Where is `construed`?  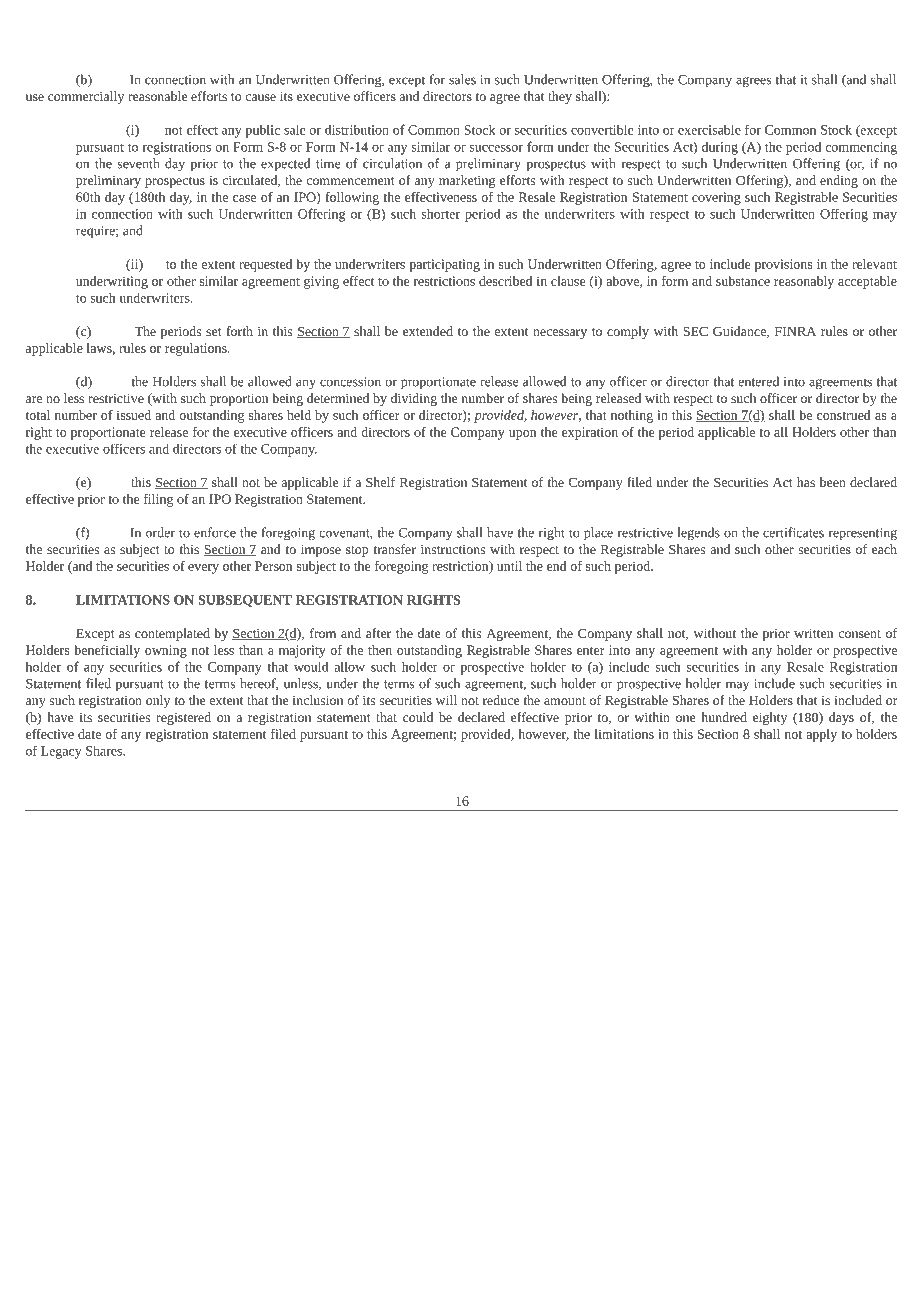 construed is located at coordinates (844, 415).
